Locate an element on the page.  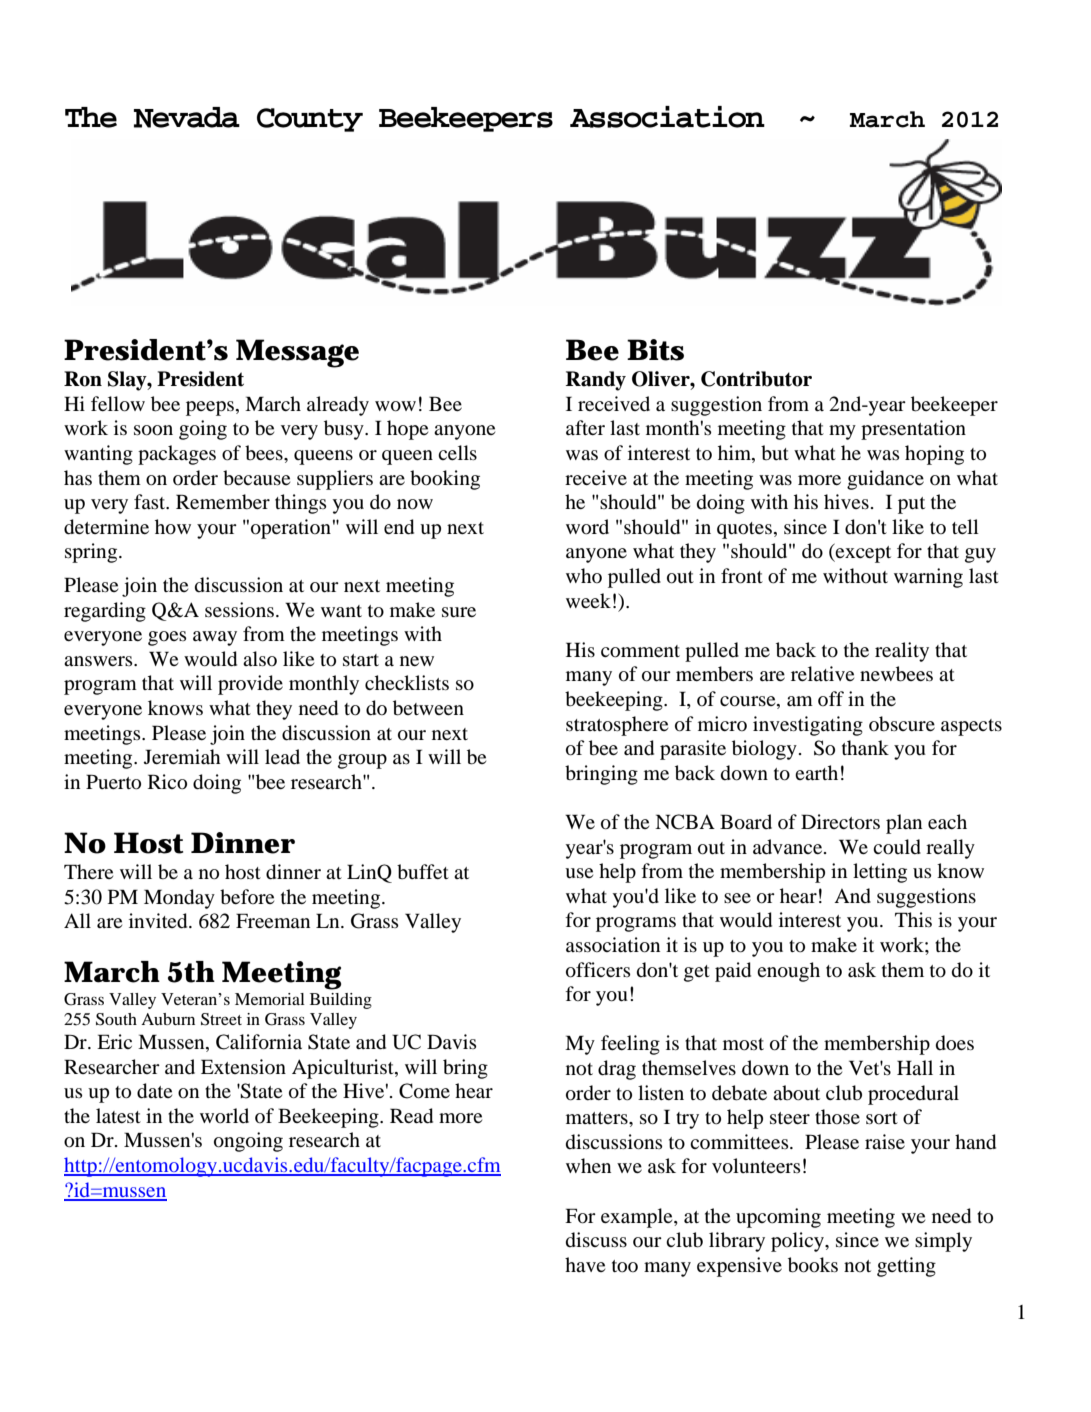
have is located at coordinates (585, 1264).
